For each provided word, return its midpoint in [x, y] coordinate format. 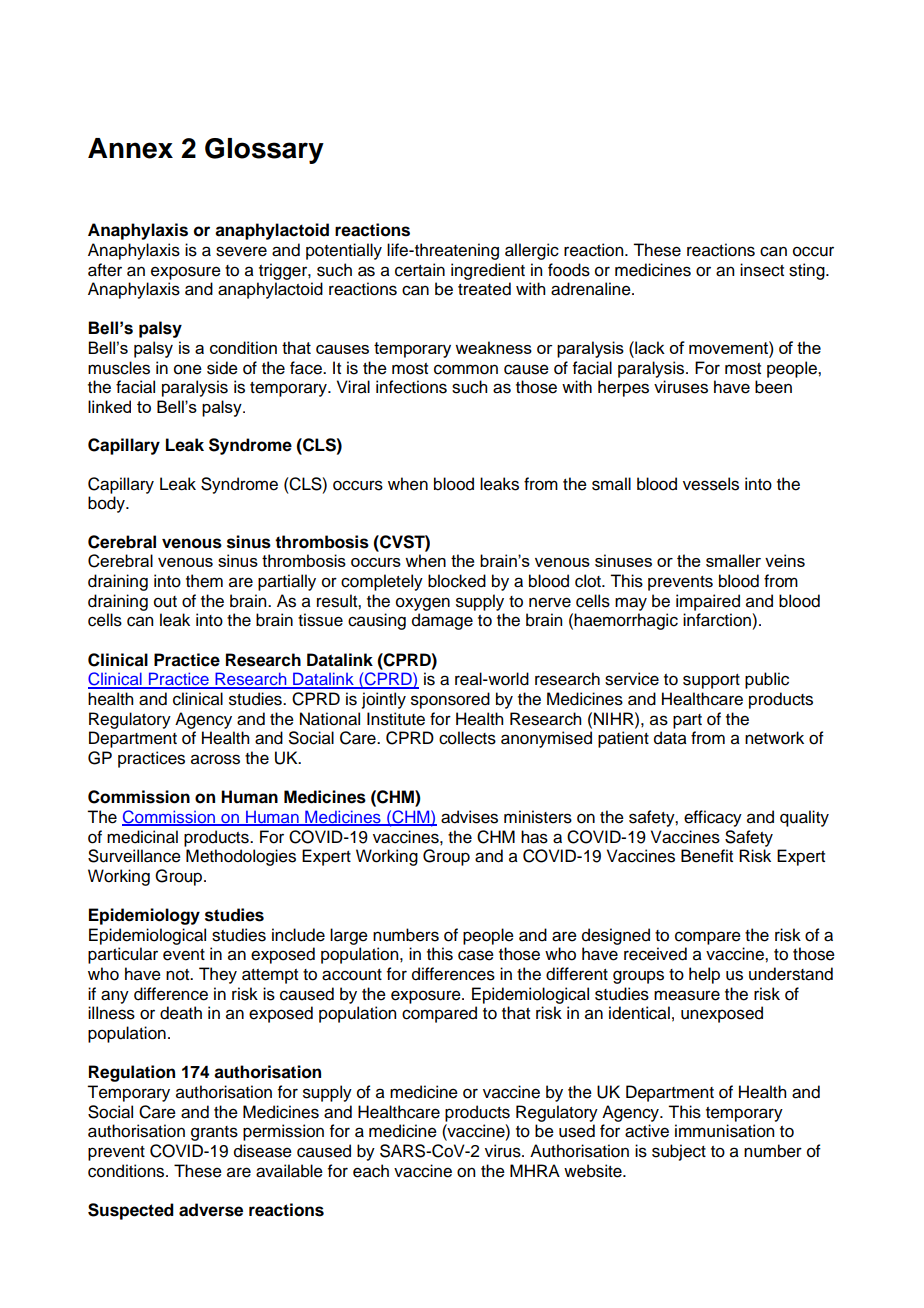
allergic [532, 251]
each [371, 1171]
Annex [130, 148]
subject [679, 1152]
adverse [211, 1210]
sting [808, 271]
